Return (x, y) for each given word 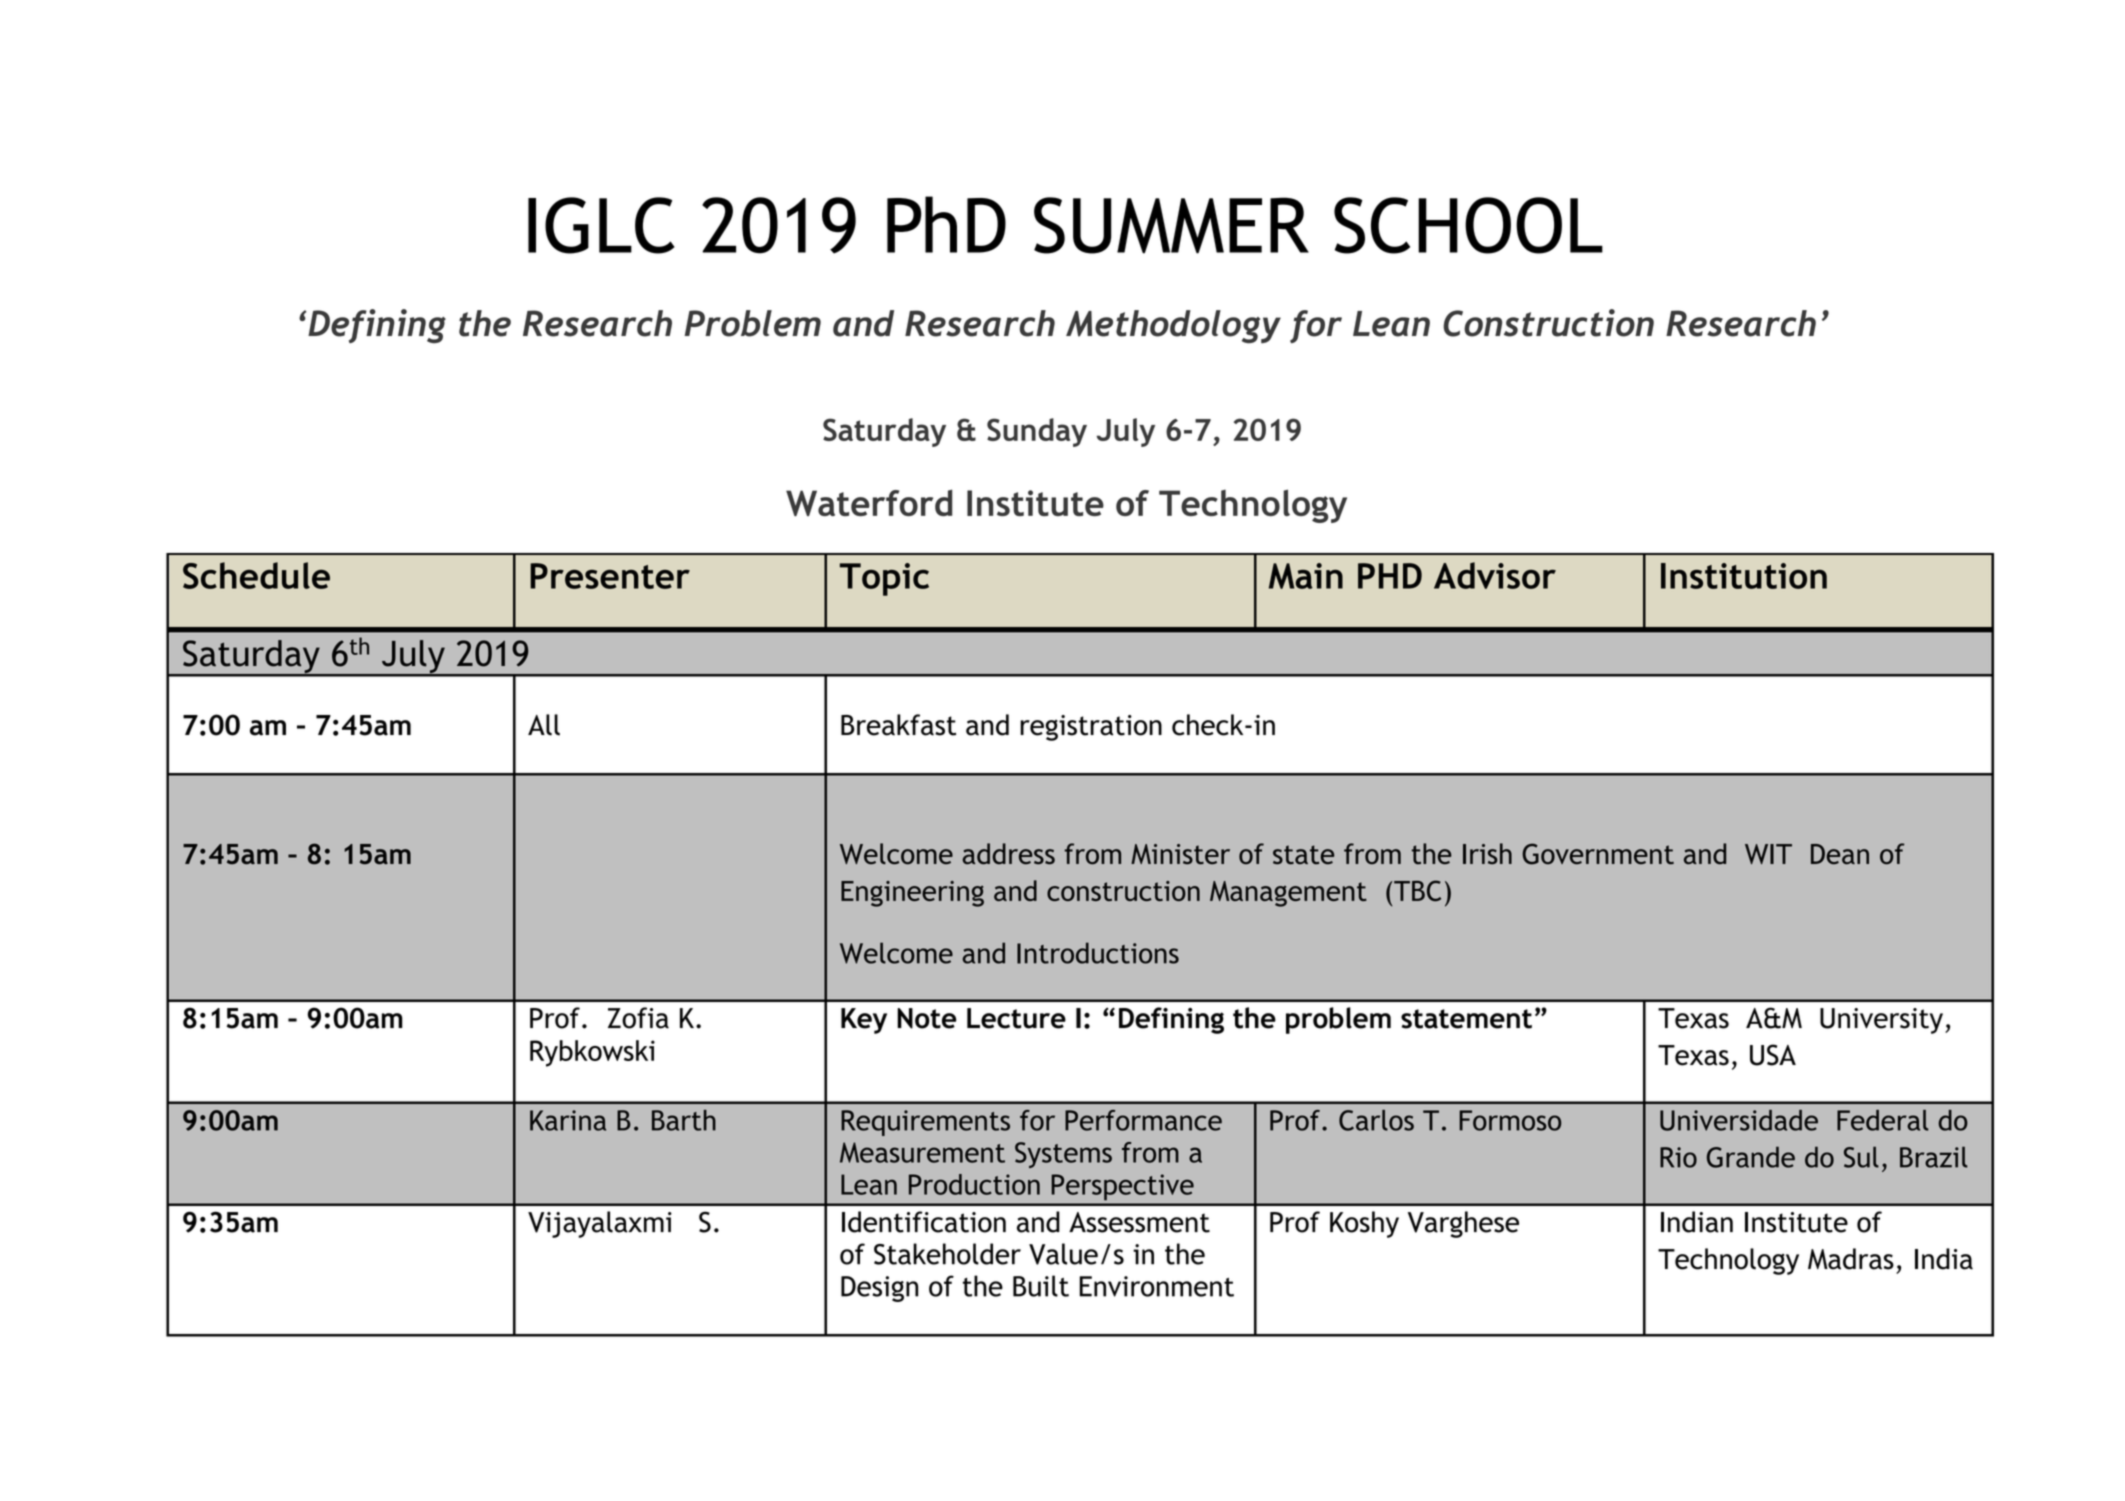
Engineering (912, 894)
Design (879, 1289)
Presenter (610, 576)
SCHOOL (1468, 225)
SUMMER (1171, 225)
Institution (1744, 576)
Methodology (1173, 327)
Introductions (1098, 953)
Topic (884, 579)
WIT (1768, 854)
